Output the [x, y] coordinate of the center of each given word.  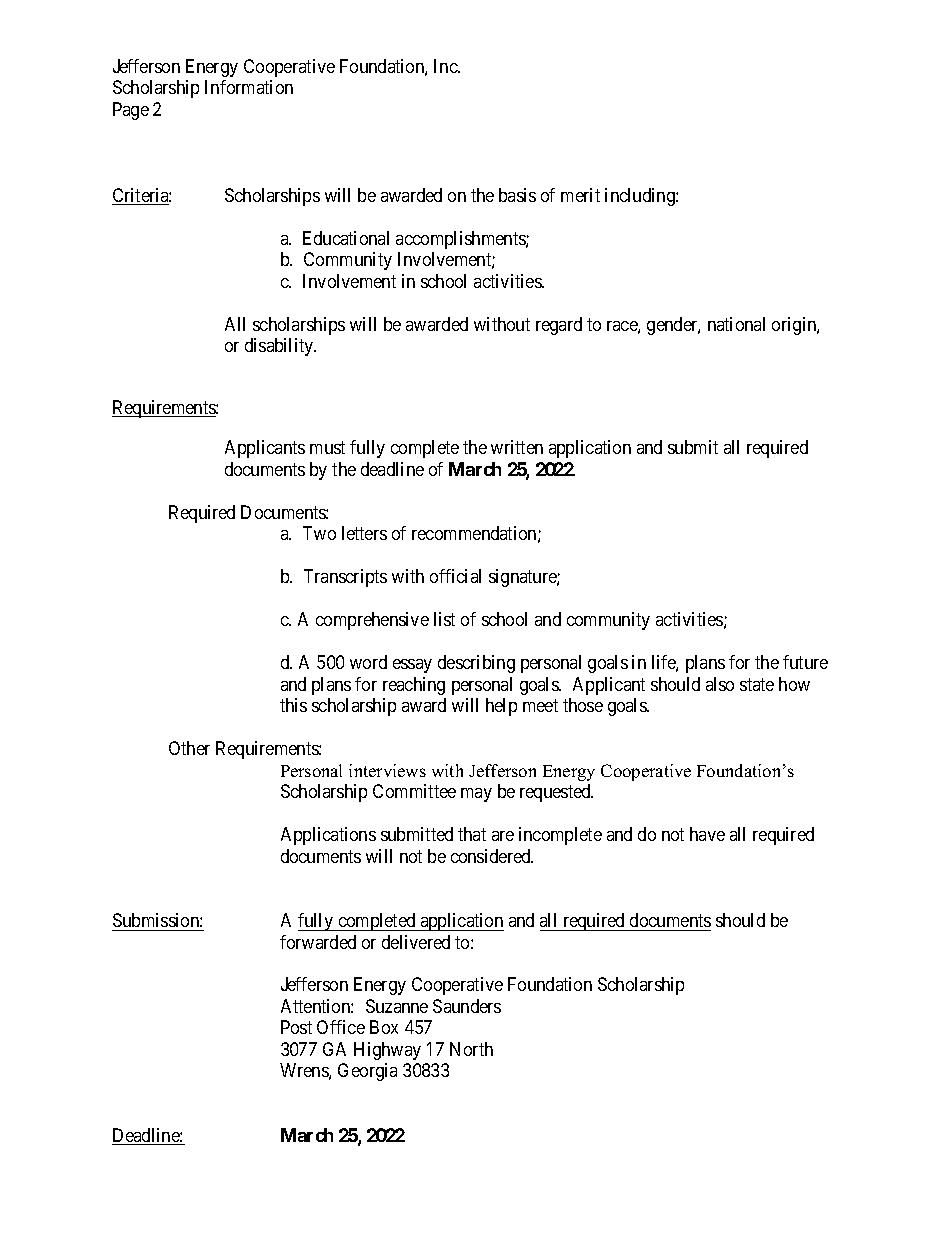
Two [319, 533]
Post [296, 1027]
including [641, 197]
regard [559, 326]
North [471, 1049]
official [455, 576]
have [707, 834]
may [476, 795]
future [805, 662]
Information [249, 87]
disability [280, 347]
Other [189, 748]
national [736, 324]
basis [517, 195]
